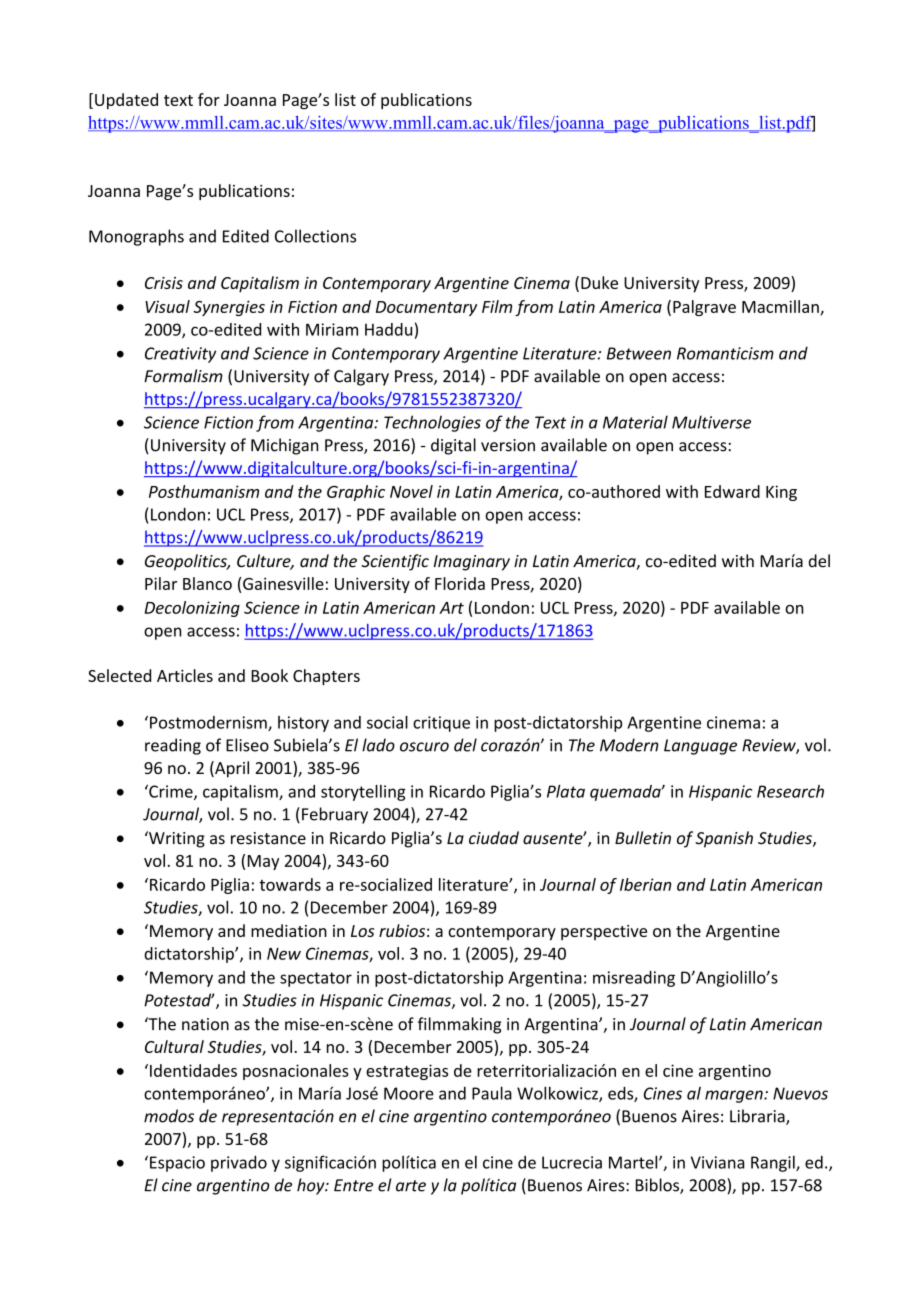 The width and height of the screenshot is (924, 1308). Describe the element at coordinates (725, 353) in the screenshot. I see `Romanticism` at that location.
